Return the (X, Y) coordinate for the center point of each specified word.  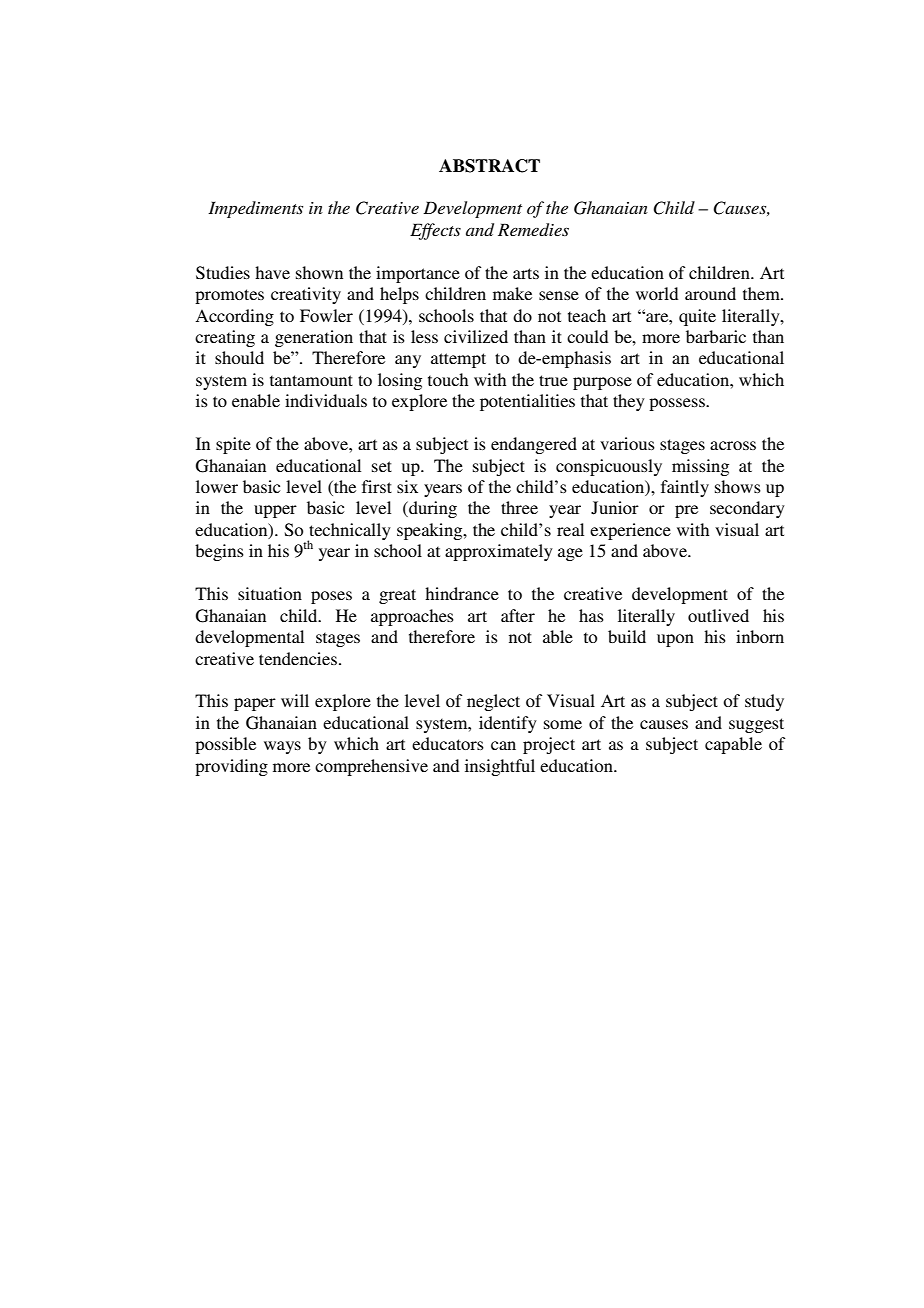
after (518, 615)
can (503, 745)
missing (700, 467)
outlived (718, 615)
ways (282, 747)
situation (270, 593)
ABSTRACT (489, 166)
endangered (534, 445)
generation (314, 338)
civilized (476, 336)
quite (697, 317)
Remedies (533, 229)
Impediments (255, 209)
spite (233, 445)
